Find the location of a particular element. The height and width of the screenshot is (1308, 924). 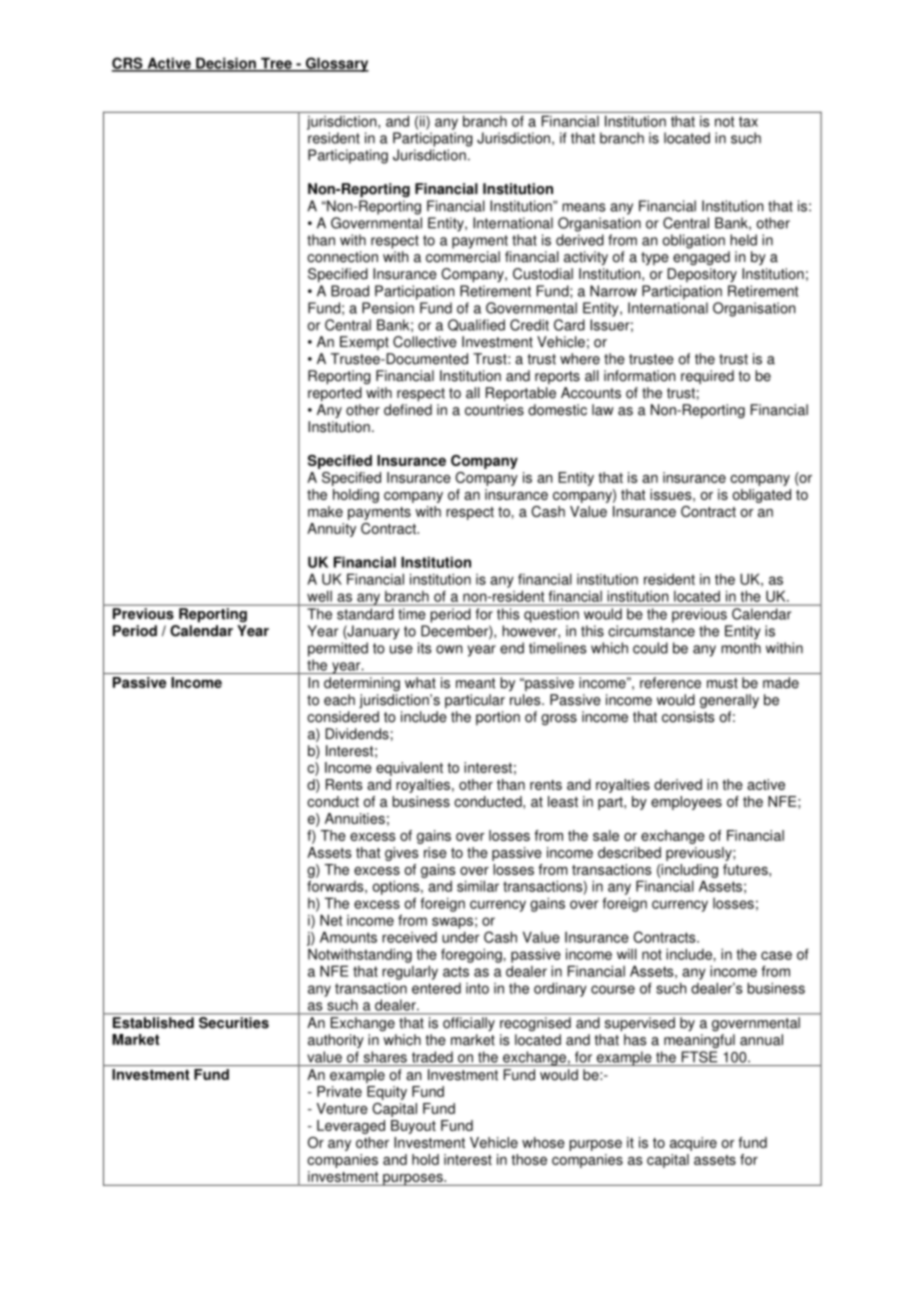

required is located at coordinates (707, 377).
